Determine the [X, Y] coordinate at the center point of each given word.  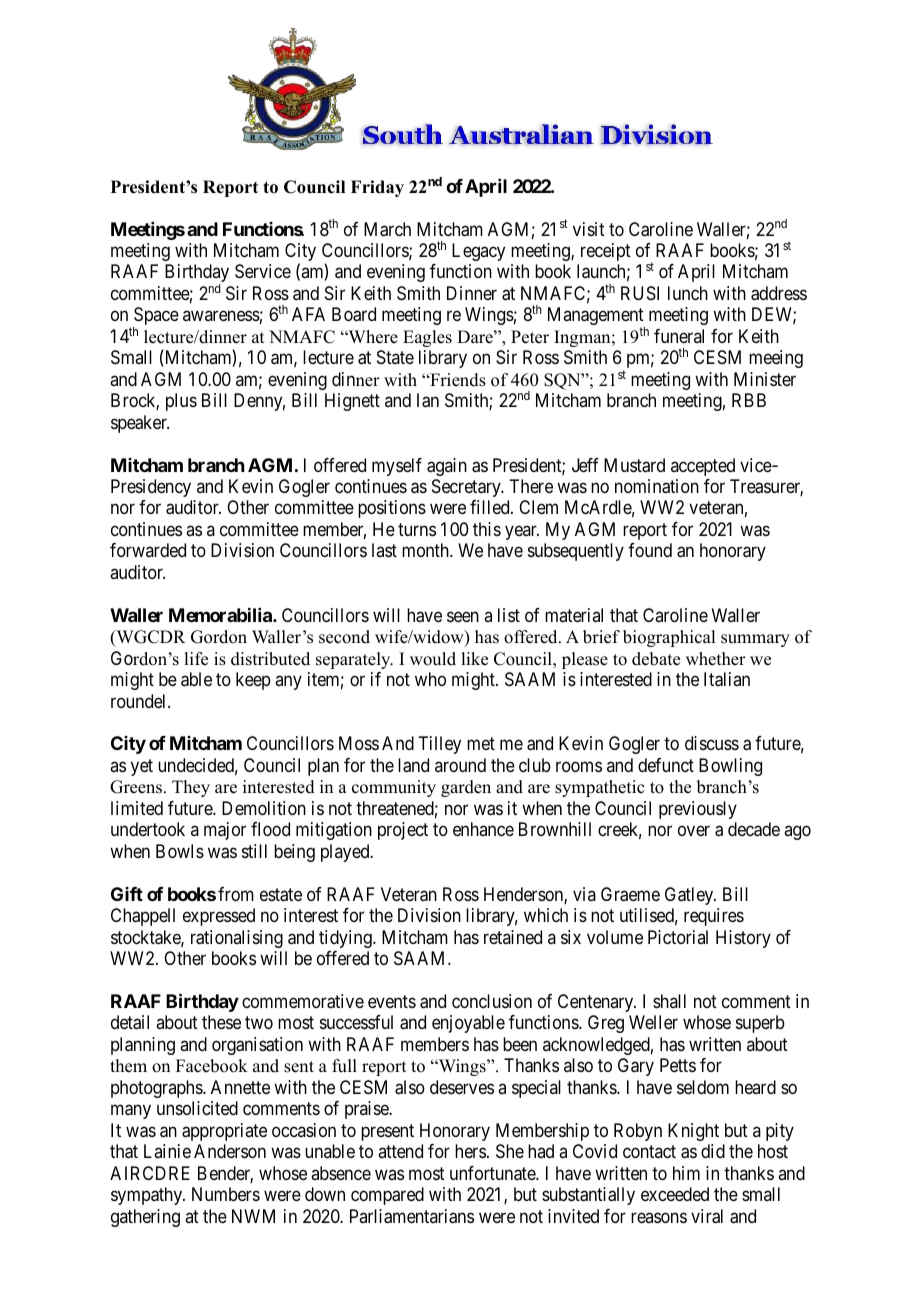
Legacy [478, 252]
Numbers [226, 1194]
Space [156, 317]
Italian [727, 679]
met [481, 744]
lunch [688, 293]
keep [253, 681]
